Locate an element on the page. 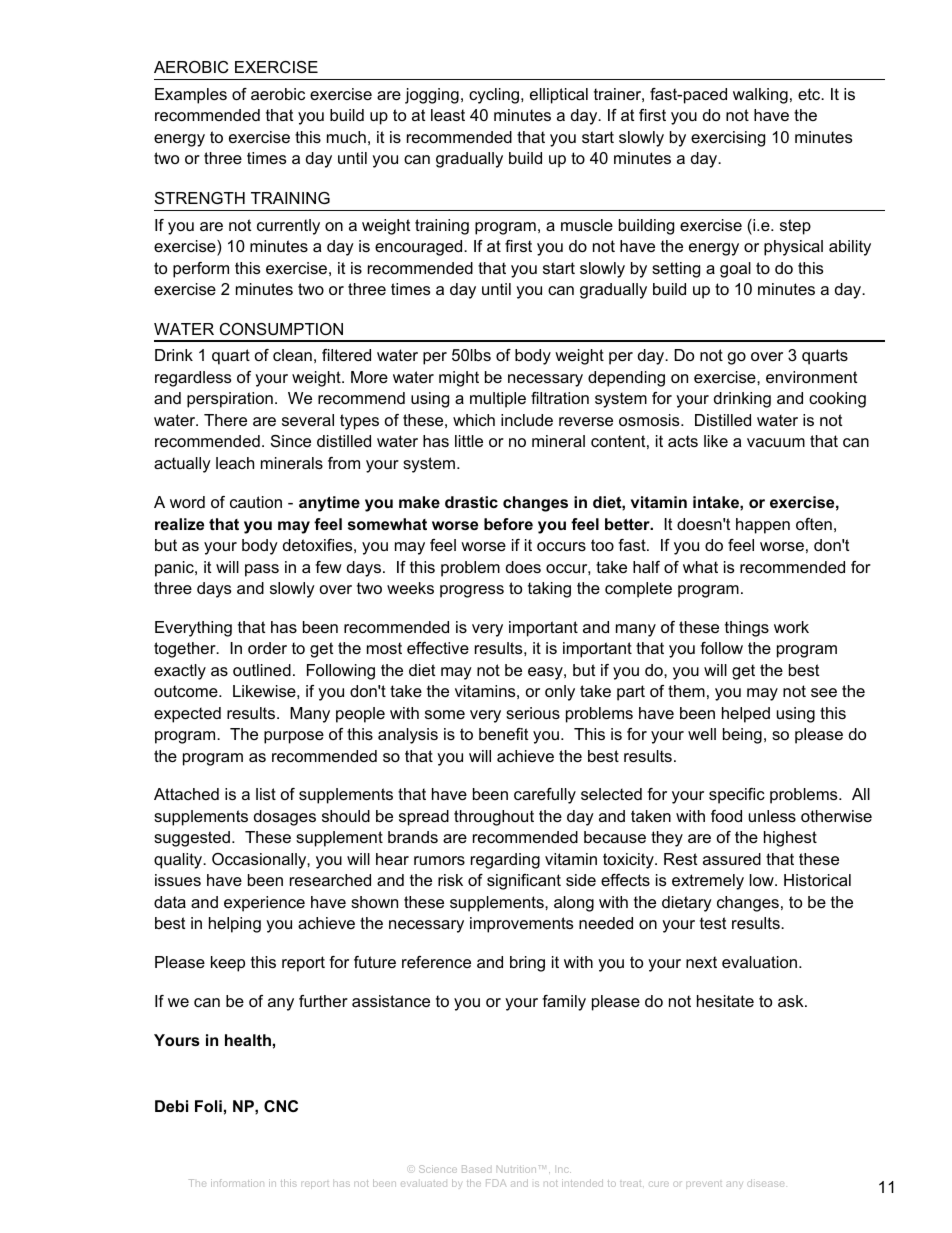 The height and width of the document is (1233, 952). disease is located at coordinates (765, 1183).
